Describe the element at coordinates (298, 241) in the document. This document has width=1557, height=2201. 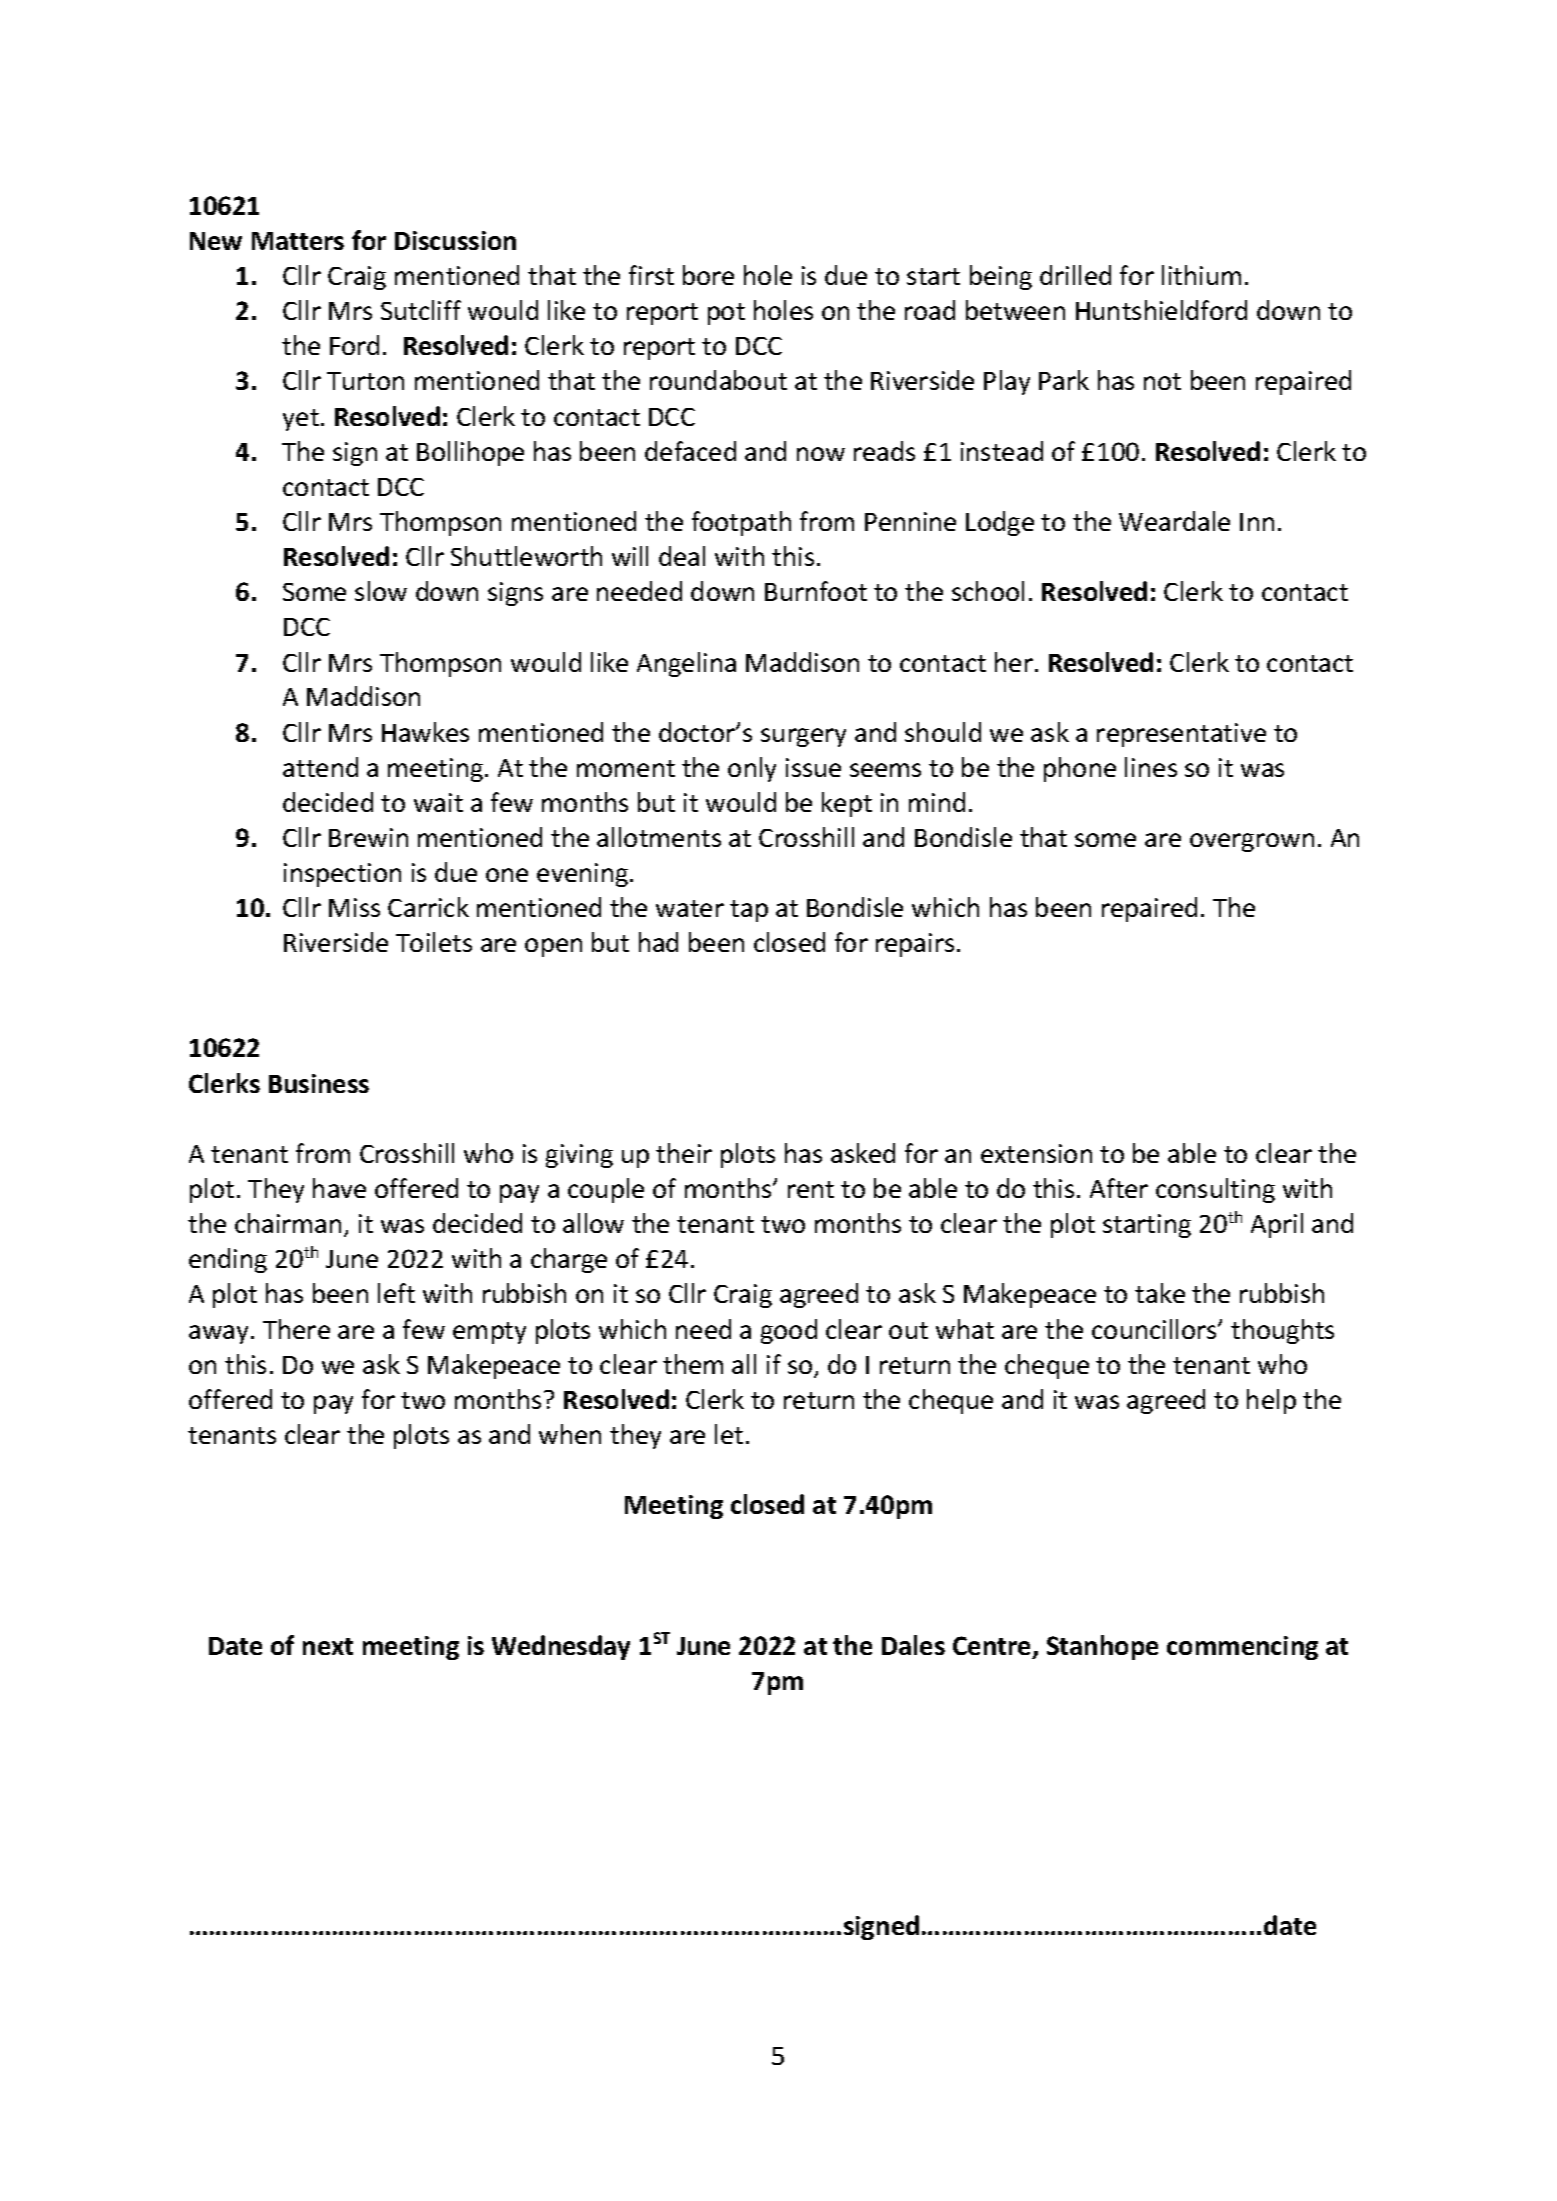
I see `Matters` at that location.
